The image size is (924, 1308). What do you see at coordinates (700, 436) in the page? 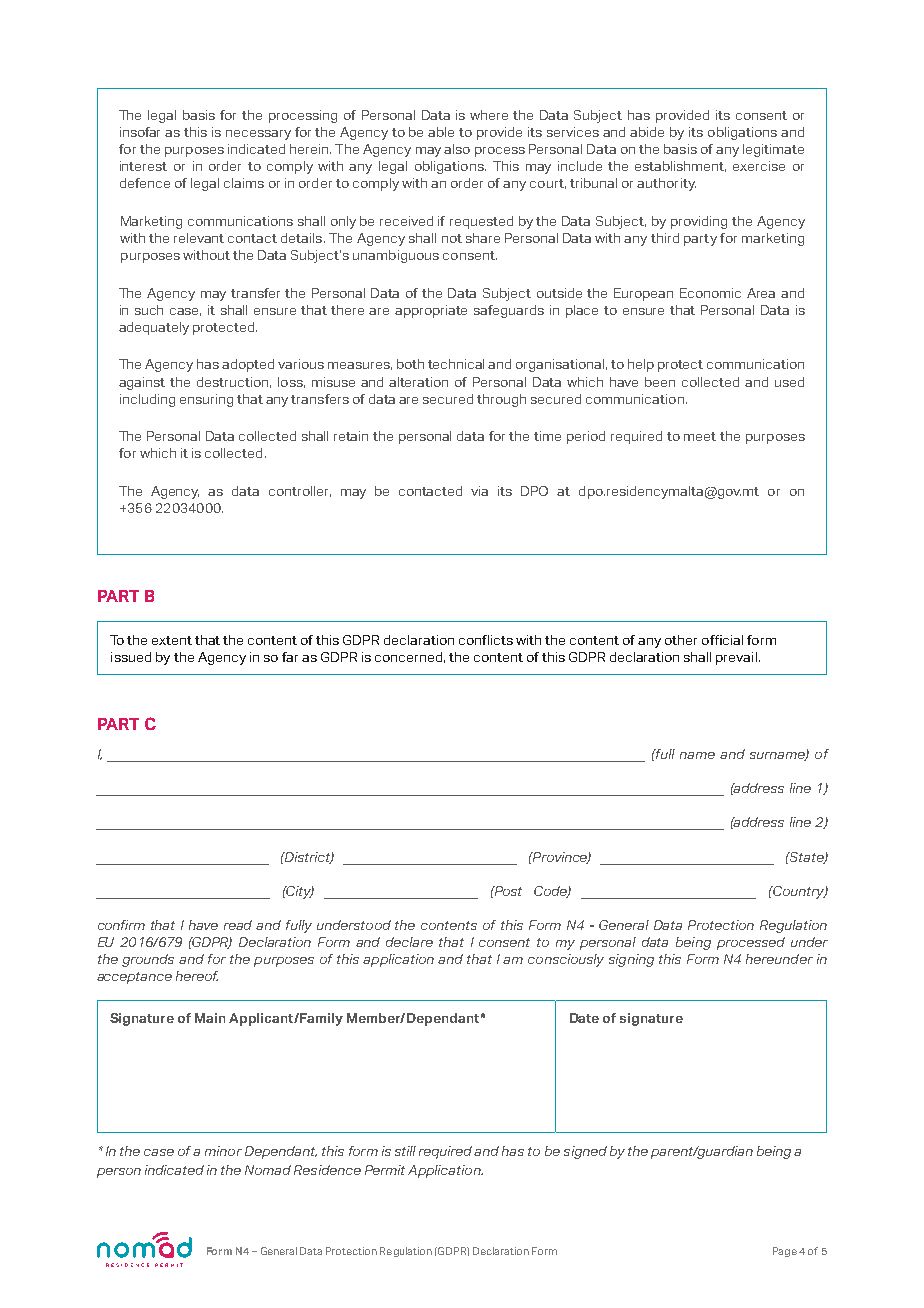
I see `meet` at bounding box center [700, 436].
